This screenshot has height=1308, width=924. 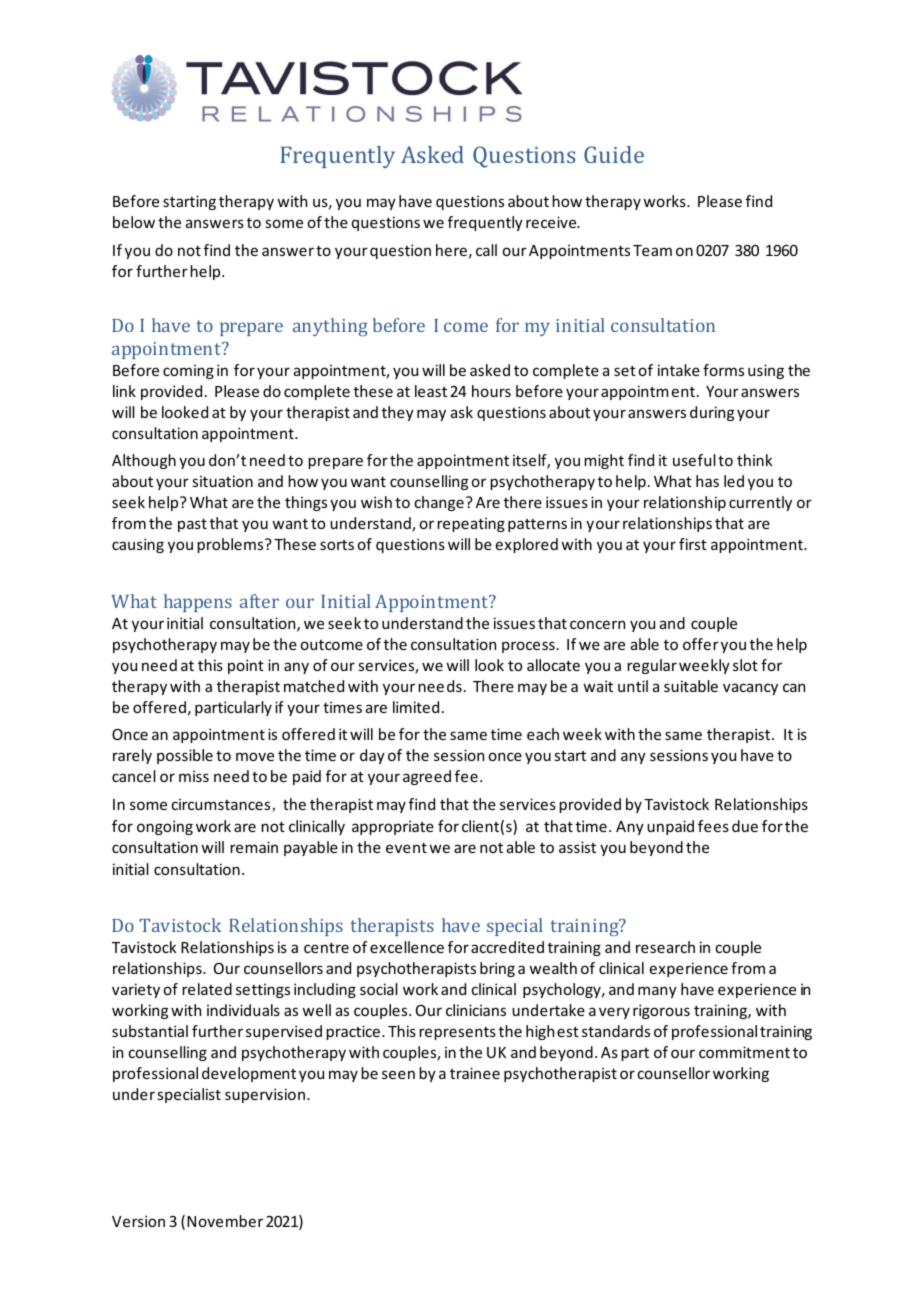 What do you see at coordinates (398, 413) in the screenshot?
I see `they` at bounding box center [398, 413].
